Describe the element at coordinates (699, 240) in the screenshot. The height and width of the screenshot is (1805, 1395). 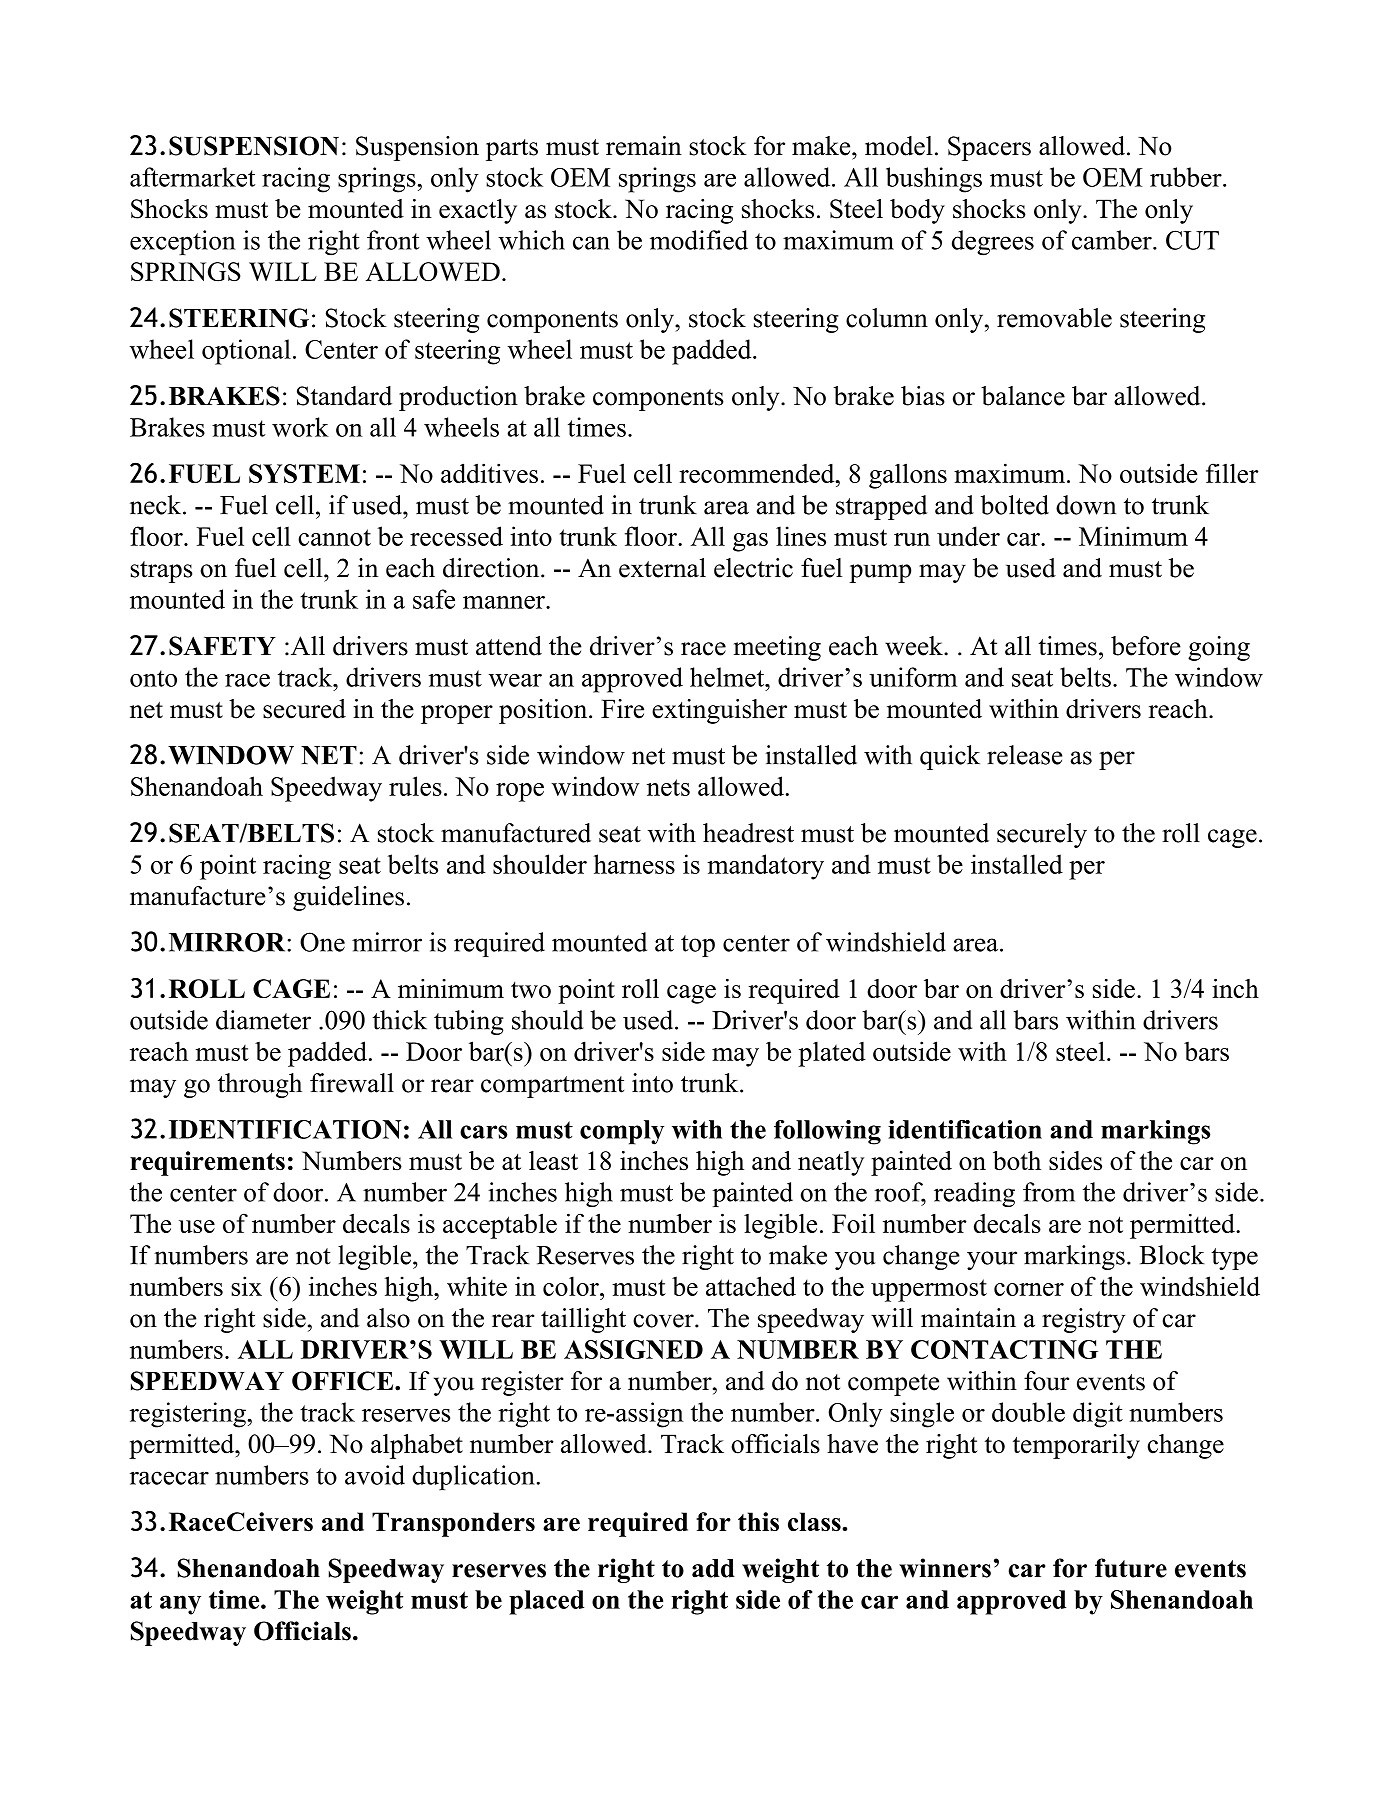
I see `modified` at that location.
